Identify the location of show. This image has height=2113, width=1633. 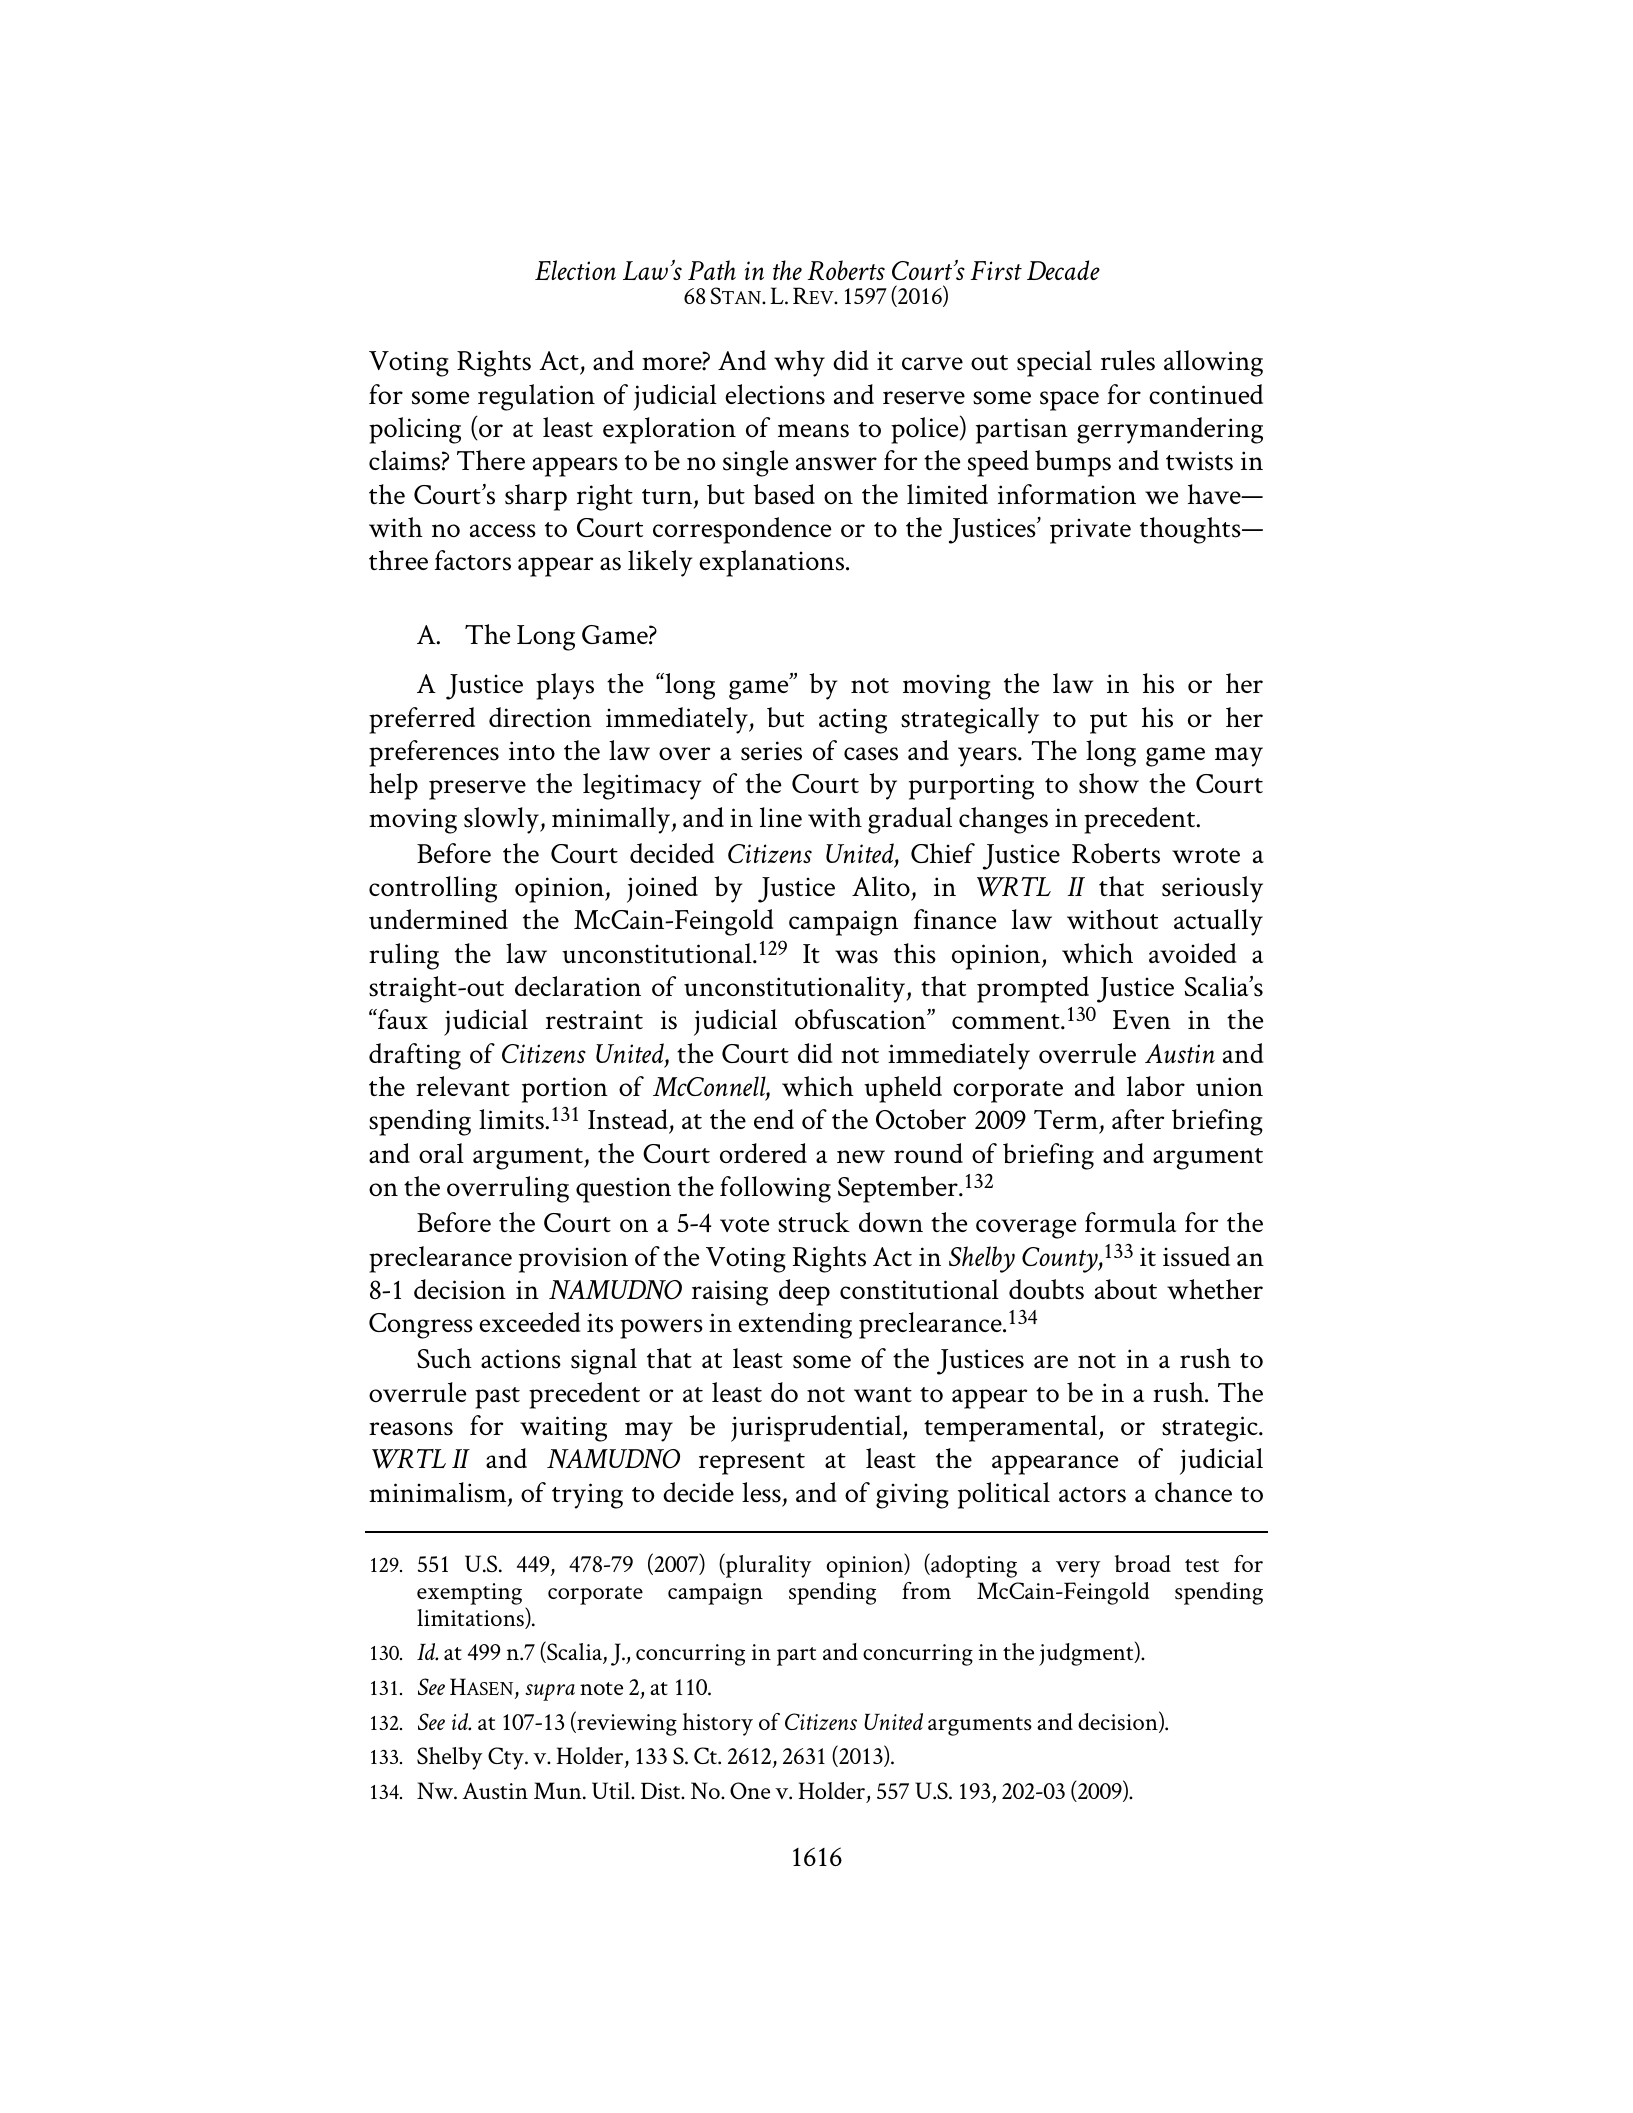
(1109, 783).
